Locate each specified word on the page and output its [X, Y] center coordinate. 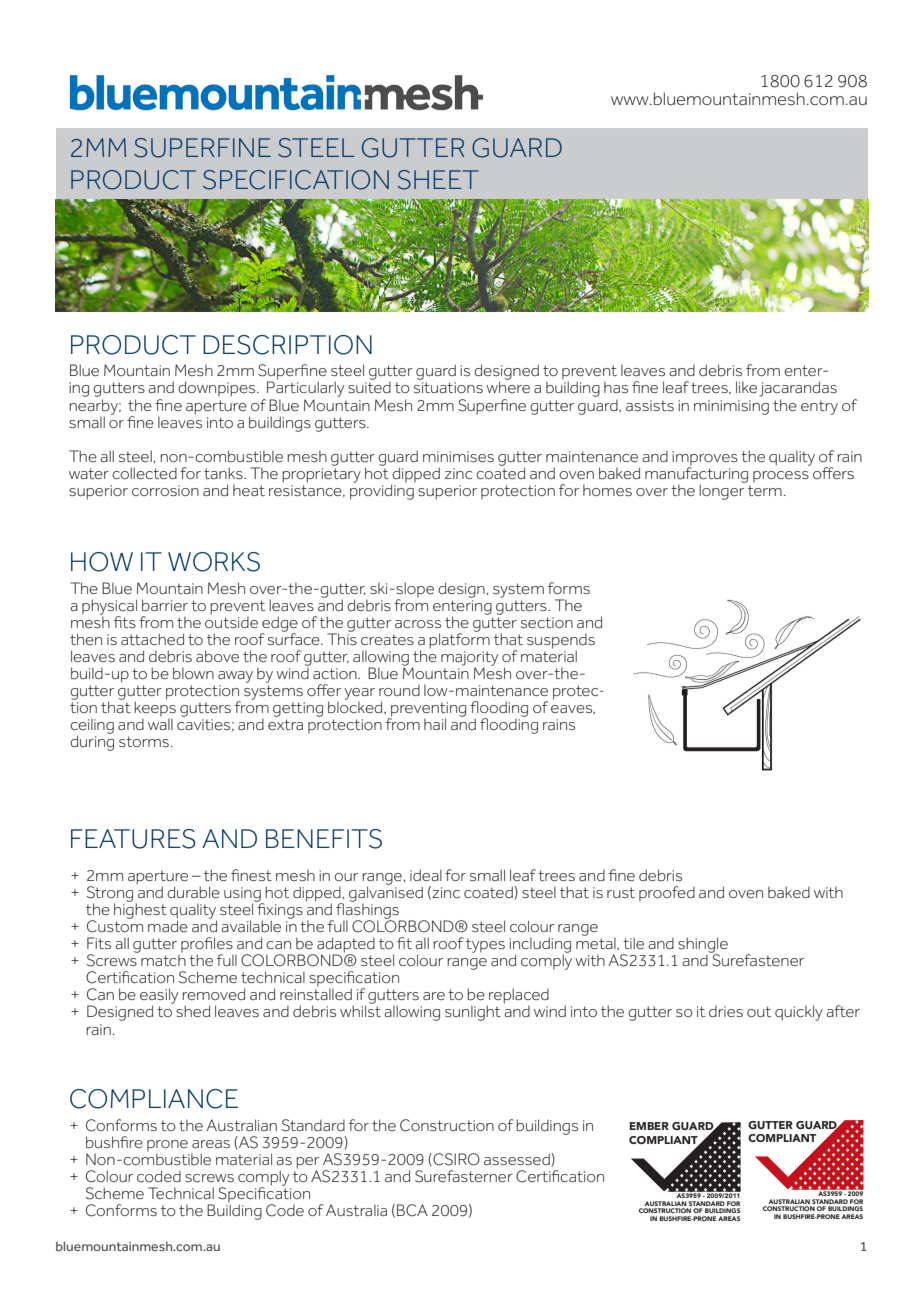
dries [726, 1011]
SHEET [438, 180]
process [781, 476]
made [168, 925]
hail [435, 724]
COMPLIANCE [154, 1099]
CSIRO [455, 1160]
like [746, 387]
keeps [155, 707]
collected [144, 473]
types [485, 945]
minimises [458, 456]
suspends [561, 642]
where [508, 386]
